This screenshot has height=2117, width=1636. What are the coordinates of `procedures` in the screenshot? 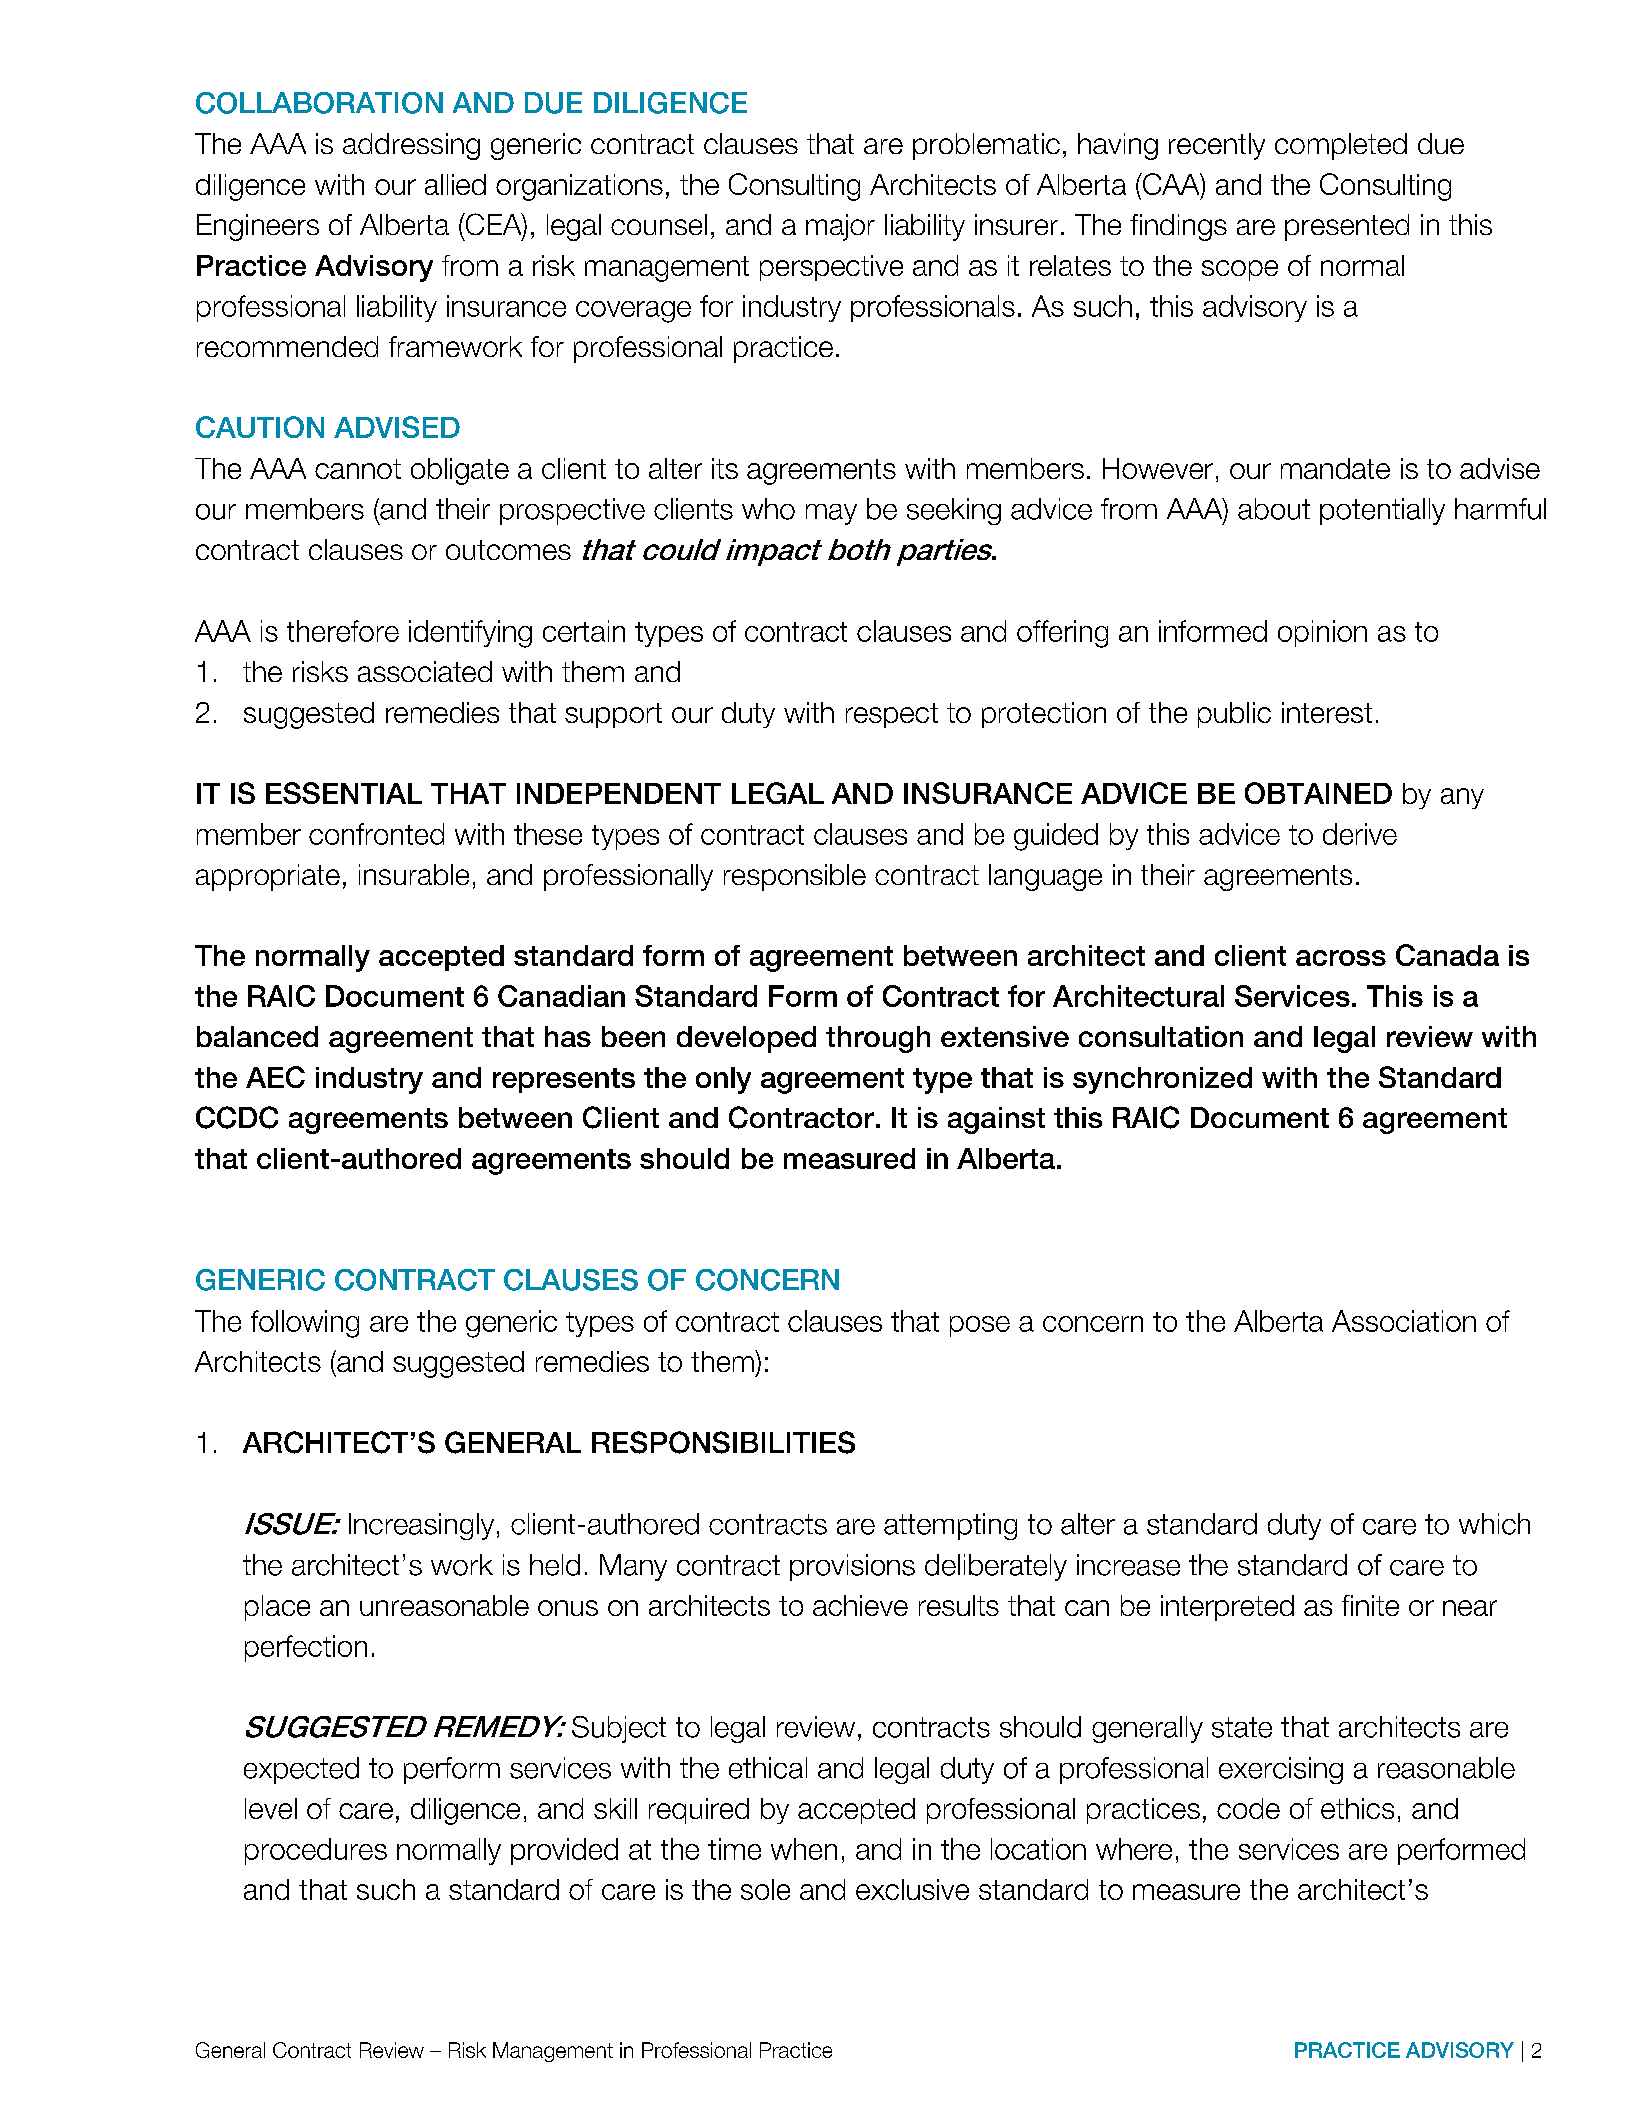 It's located at (316, 1851).
